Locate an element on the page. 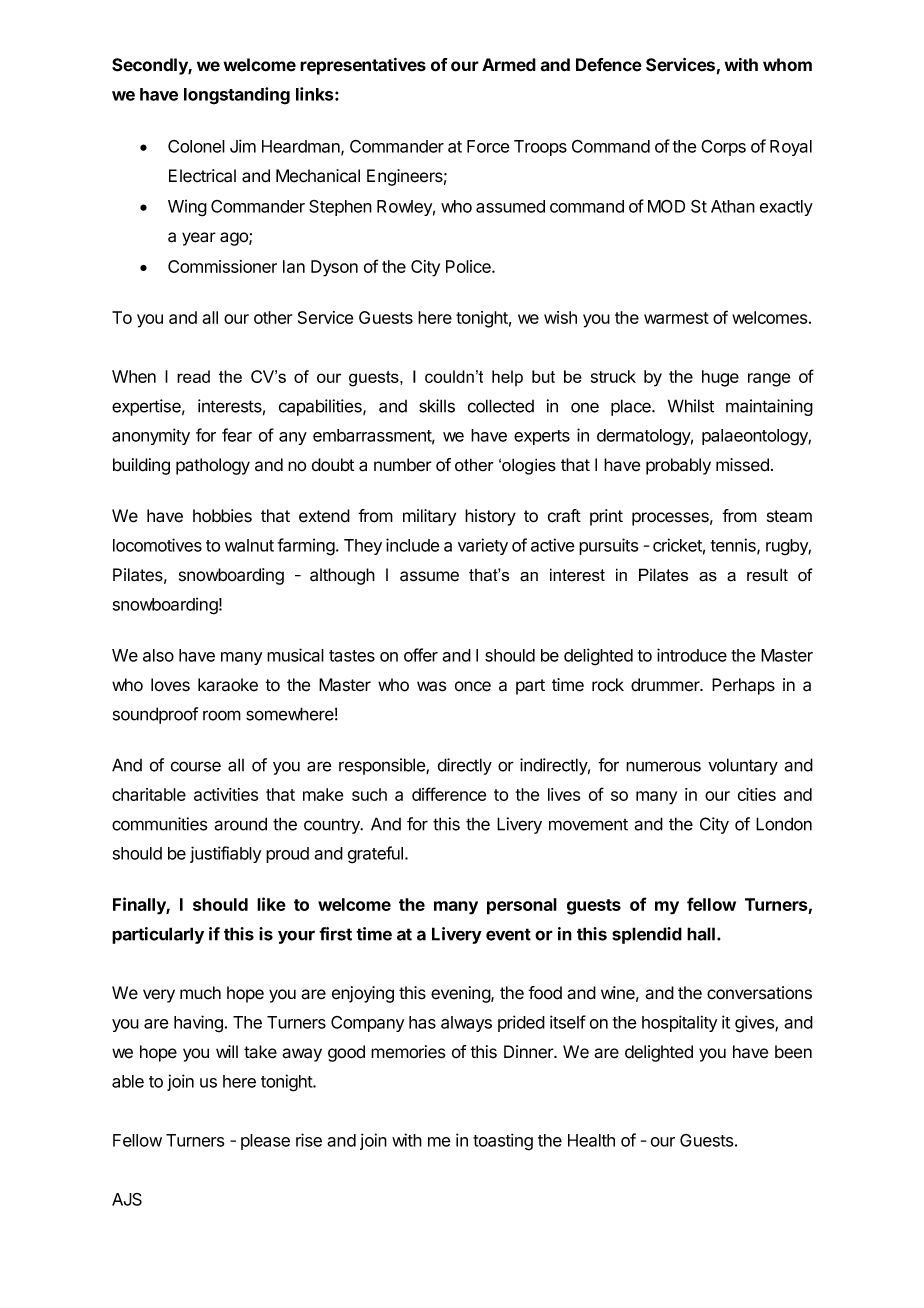 The image size is (924, 1308). toasting is located at coordinates (503, 1142).
